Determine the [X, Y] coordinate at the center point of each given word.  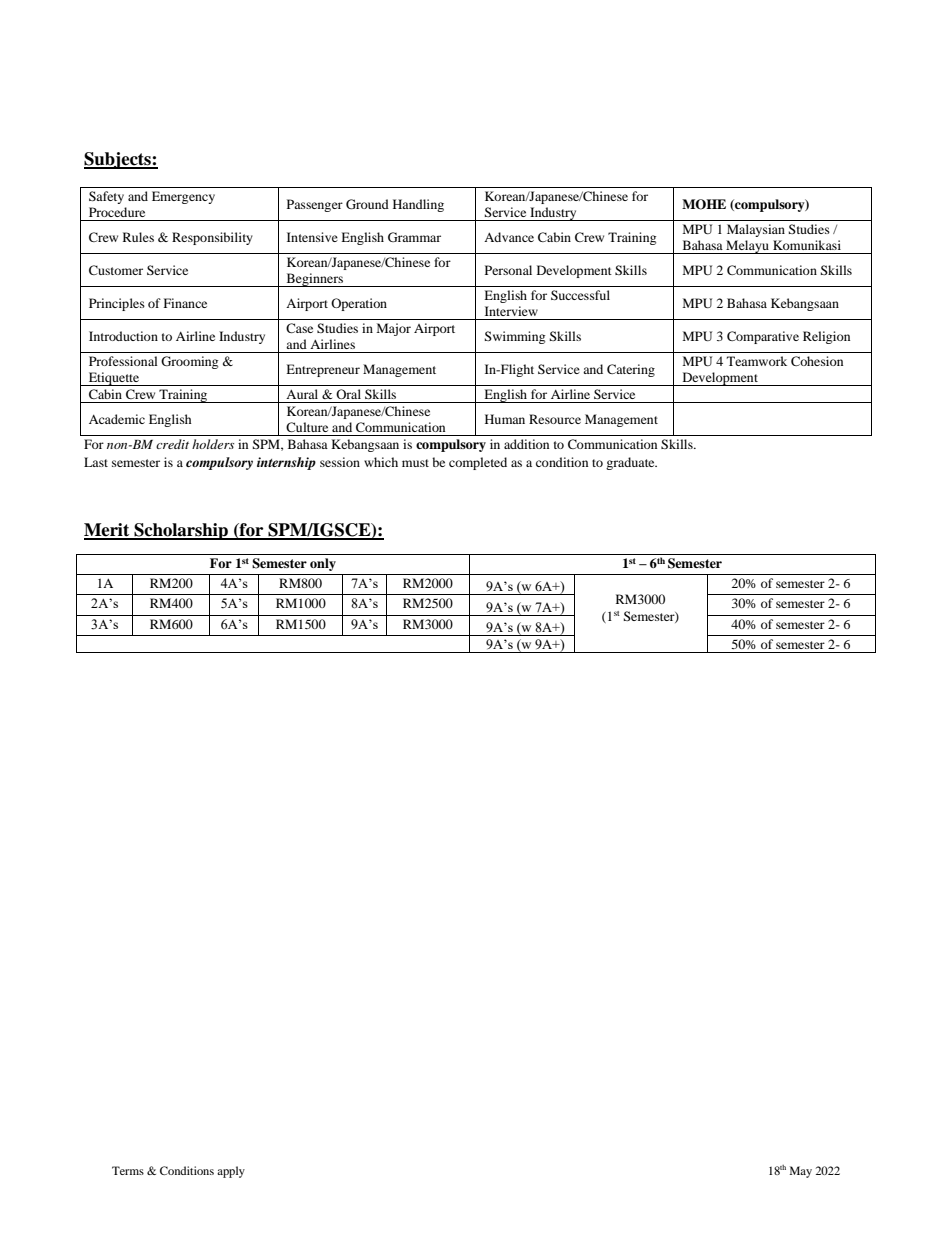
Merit [108, 531]
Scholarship [181, 531]
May [801, 1172]
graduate [631, 463]
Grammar [414, 237]
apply [231, 1172]
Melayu [747, 247]
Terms [128, 1170]
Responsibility [212, 238]
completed [478, 463]
